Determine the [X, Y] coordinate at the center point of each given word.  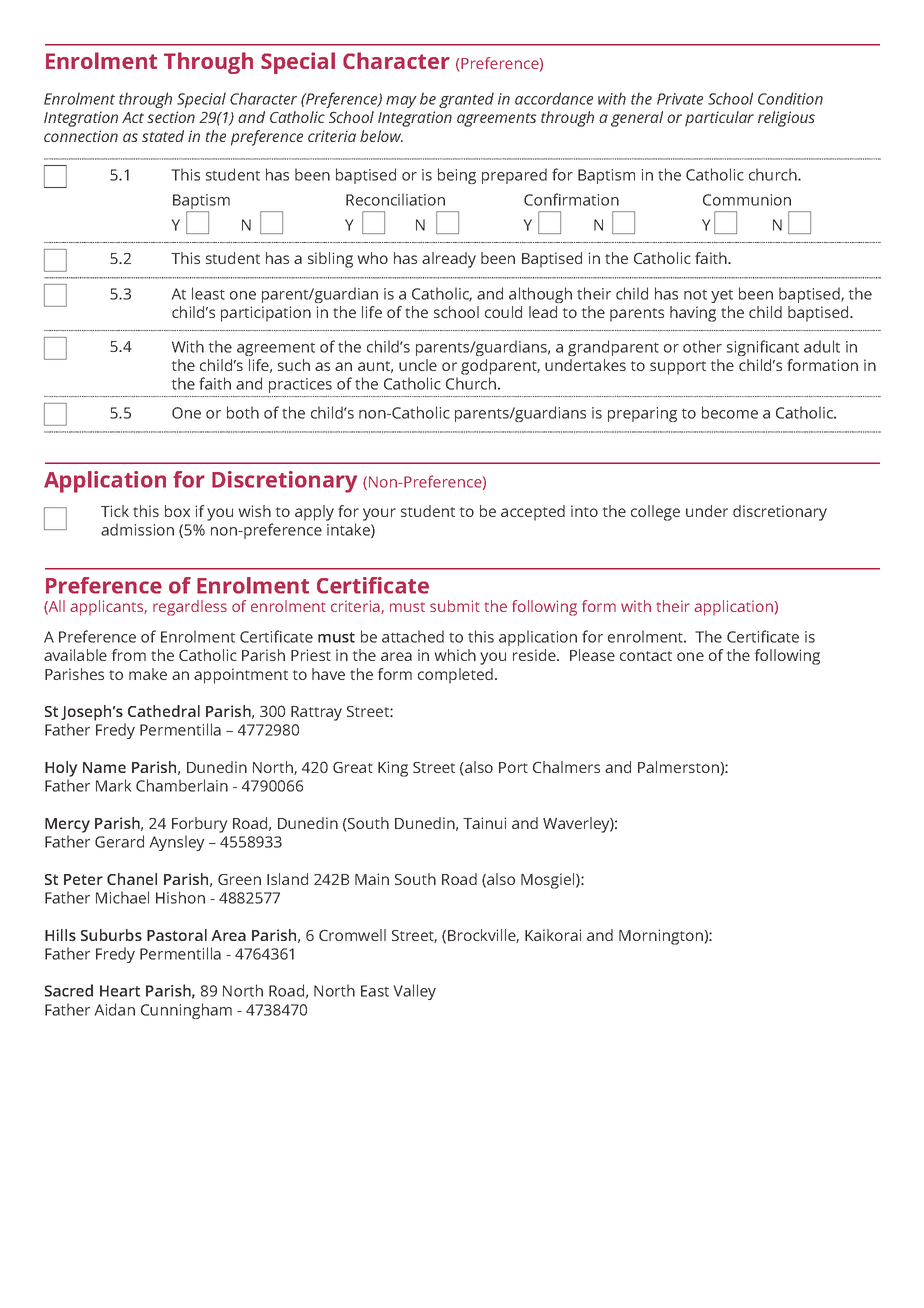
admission [137, 529]
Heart [120, 991]
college [655, 513]
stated [163, 136]
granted [466, 100]
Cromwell [352, 935]
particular [719, 119]
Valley [415, 992]
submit [455, 606]
